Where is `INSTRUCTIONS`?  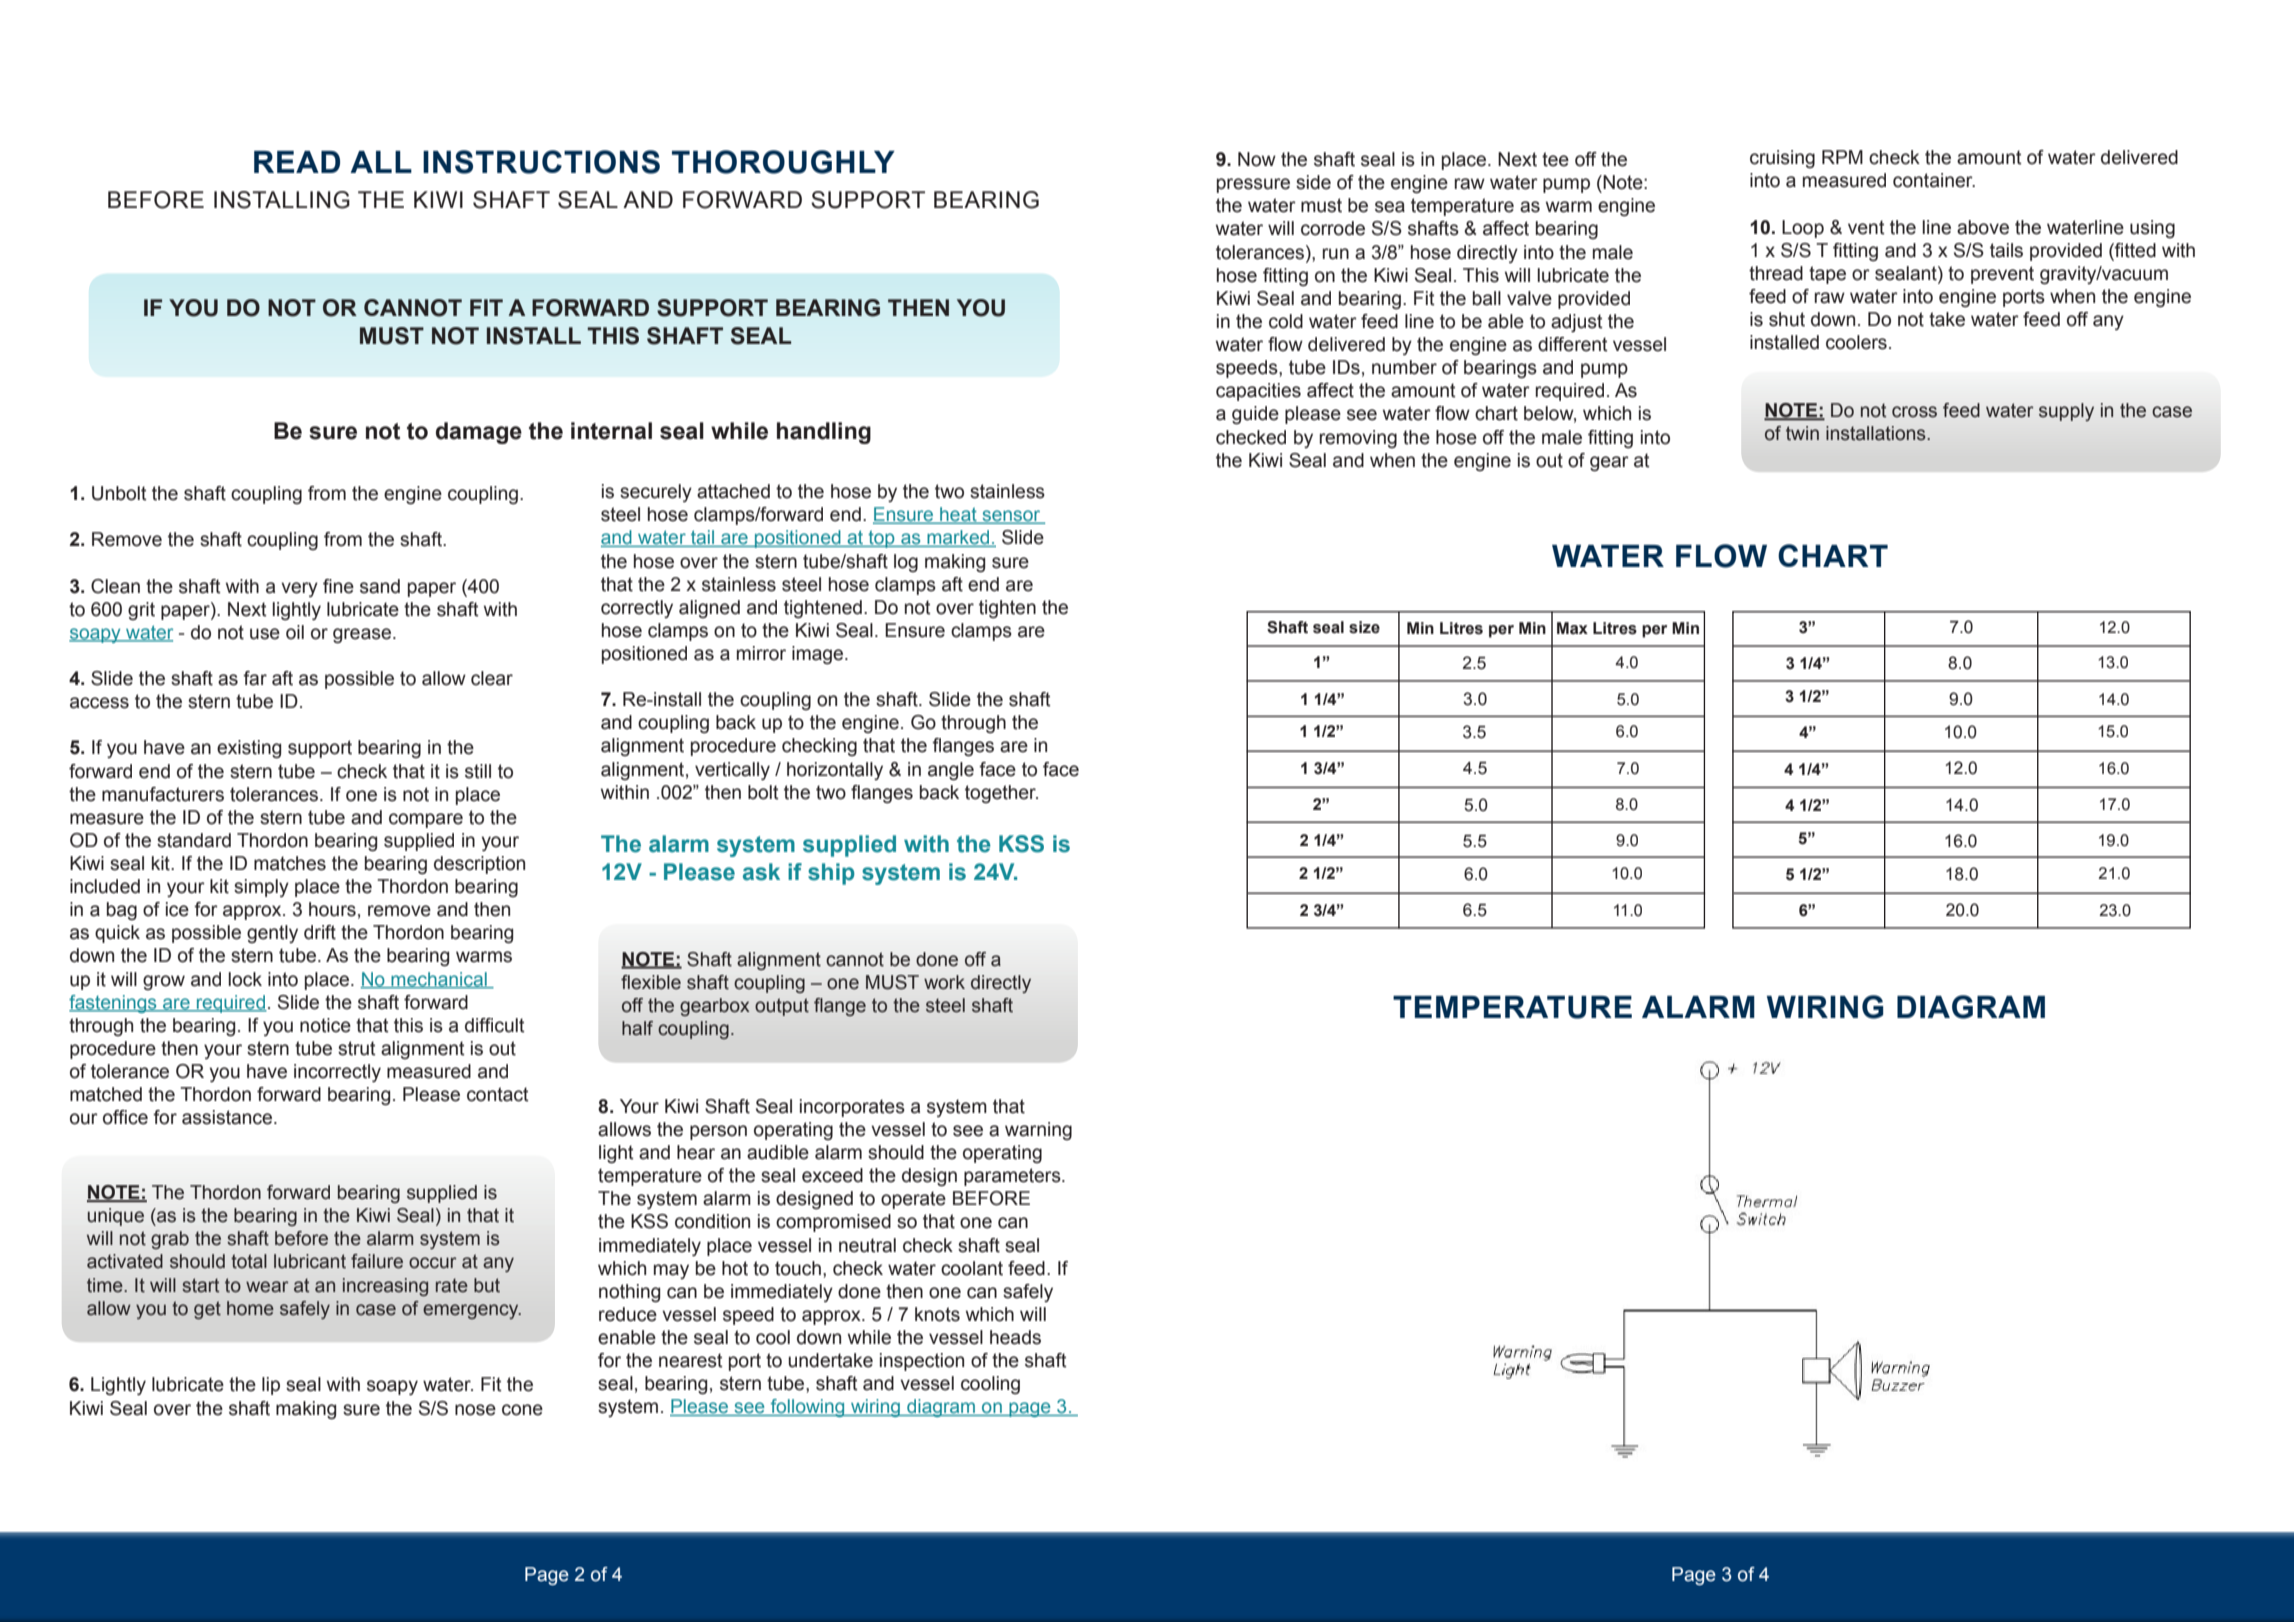
INSTRUCTIONS is located at coordinates (541, 162).
